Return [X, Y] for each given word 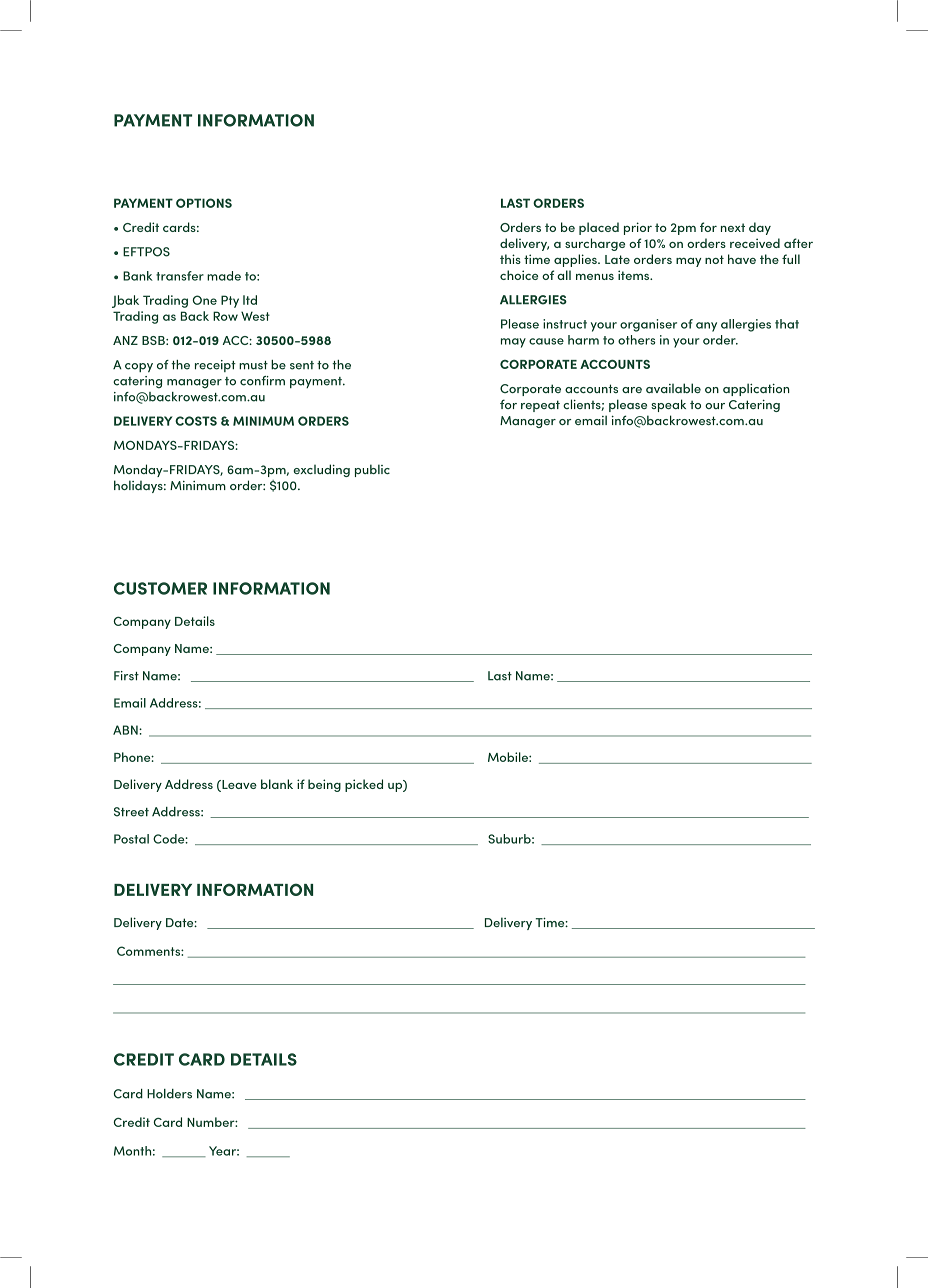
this [510, 259]
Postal [131, 839]
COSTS [196, 421]
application [756, 389]
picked [364, 785]
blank [277, 784]
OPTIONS [204, 203]
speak [668, 405]
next [733, 227]
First [126, 676]
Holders [169, 1094]
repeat [540, 406]
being [324, 785]
